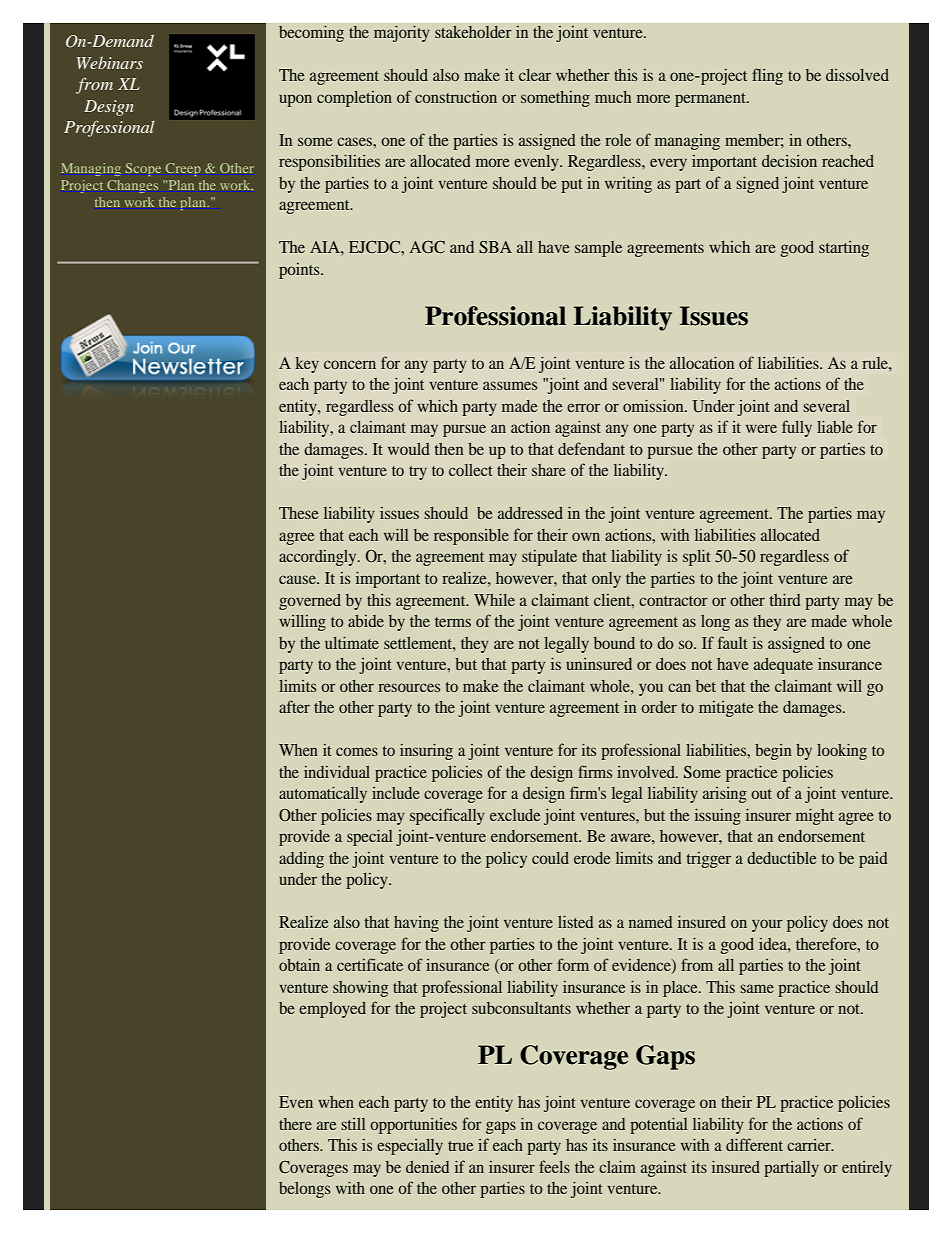 The image size is (952, 1233). I want to click on clear, so click(535, 75).
